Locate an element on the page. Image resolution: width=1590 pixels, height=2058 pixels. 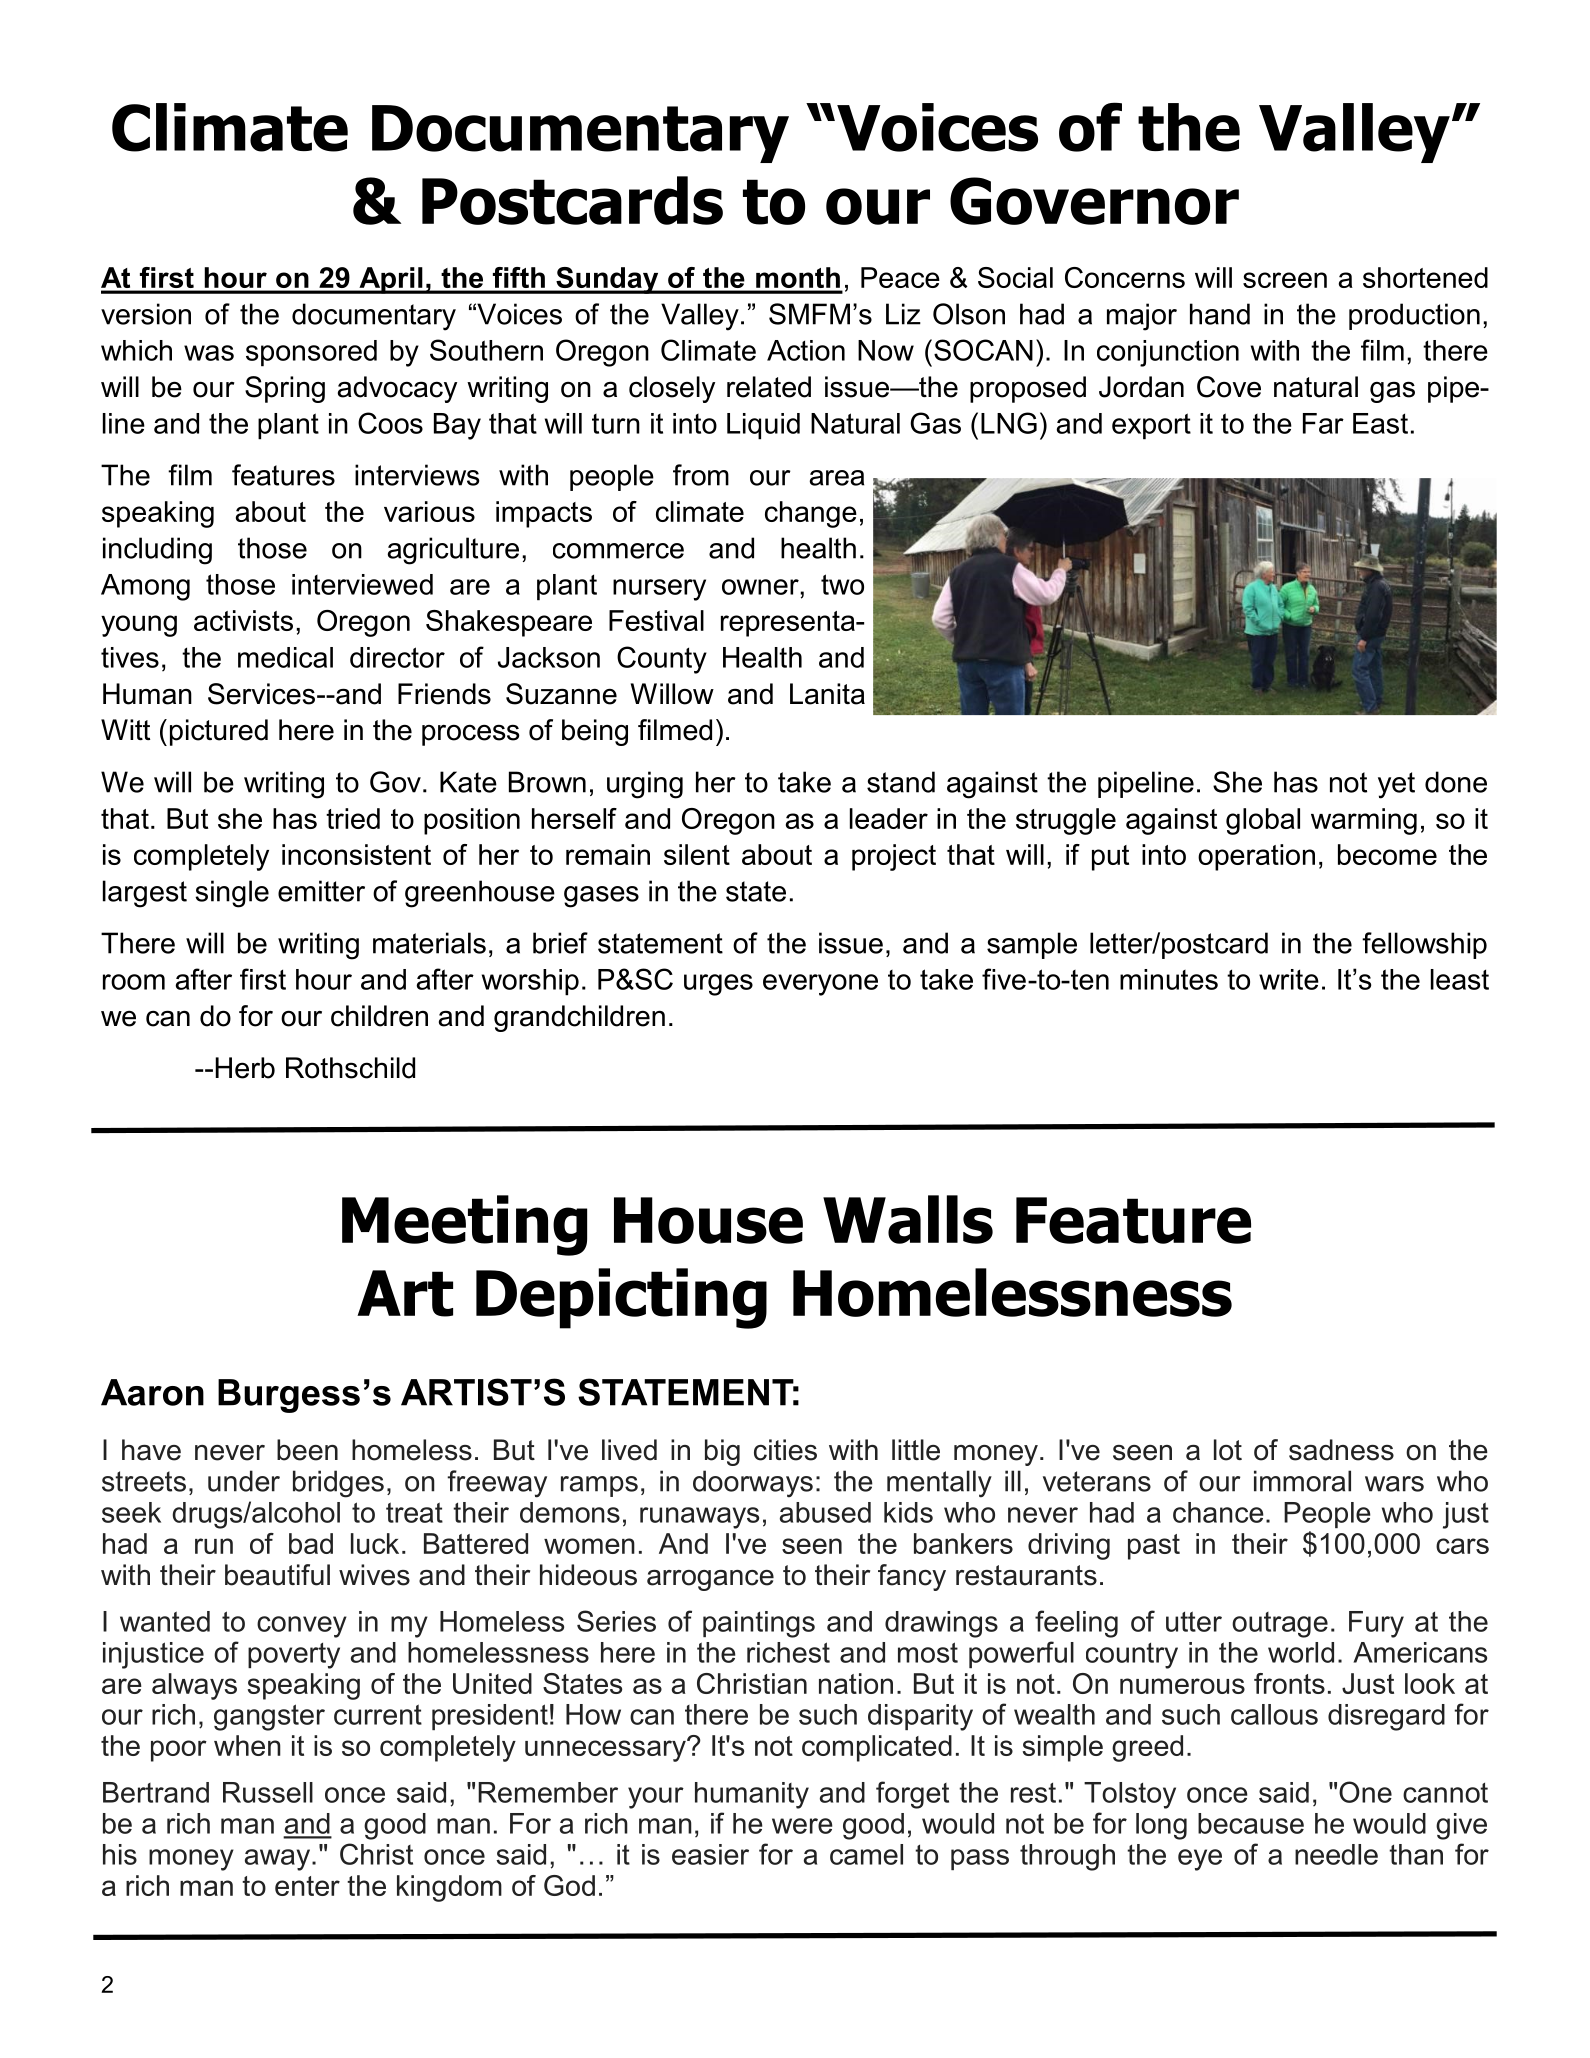
were is located at coordinates (802, 1826).
